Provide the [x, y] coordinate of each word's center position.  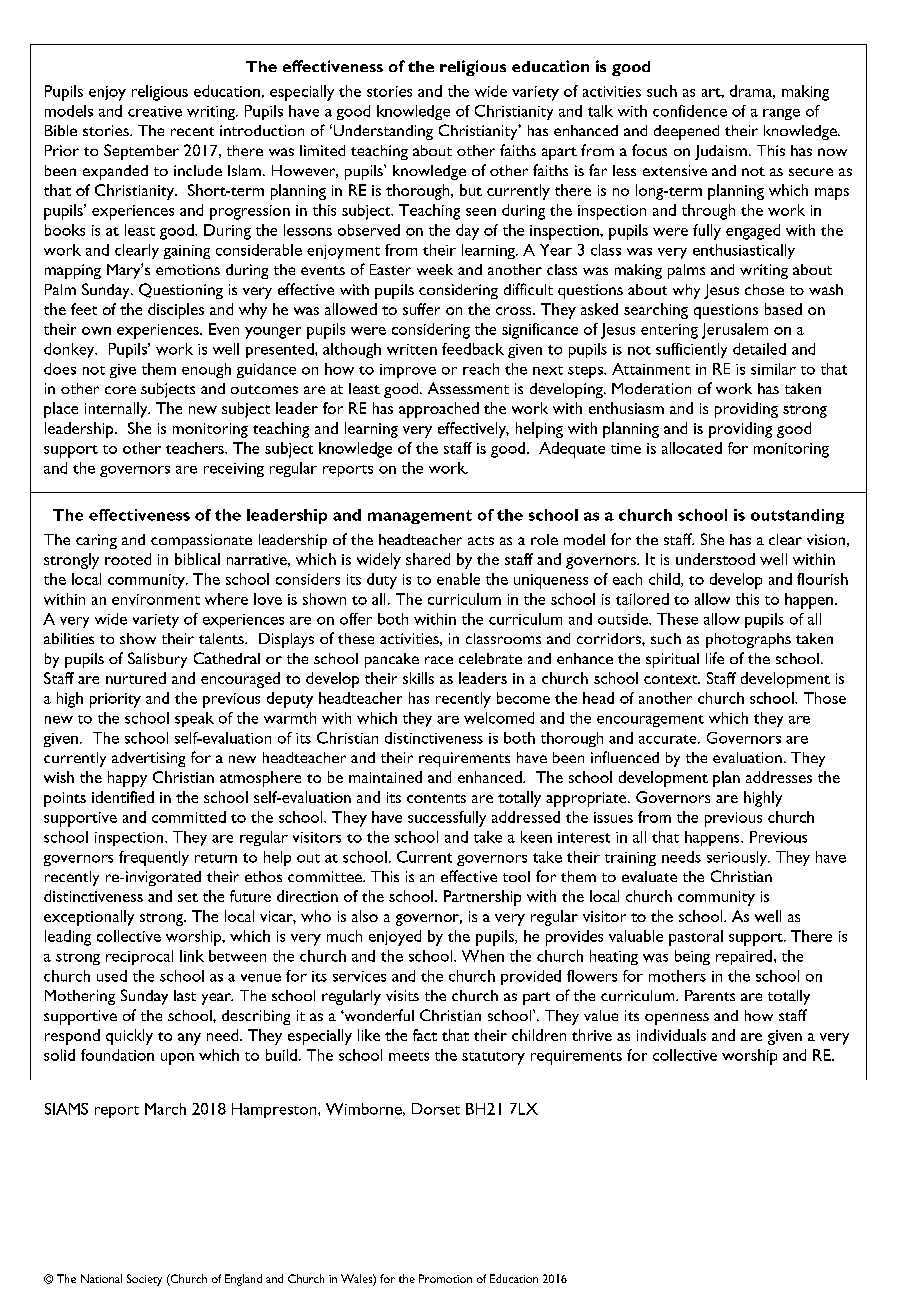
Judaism [721, 152]
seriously [738, 858]
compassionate [201, 541]
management [420, 517]
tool [516, 876]
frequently [154, 858]
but [471, 190]
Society [144, 1280]
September [141, 152]
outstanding [797, 516]
